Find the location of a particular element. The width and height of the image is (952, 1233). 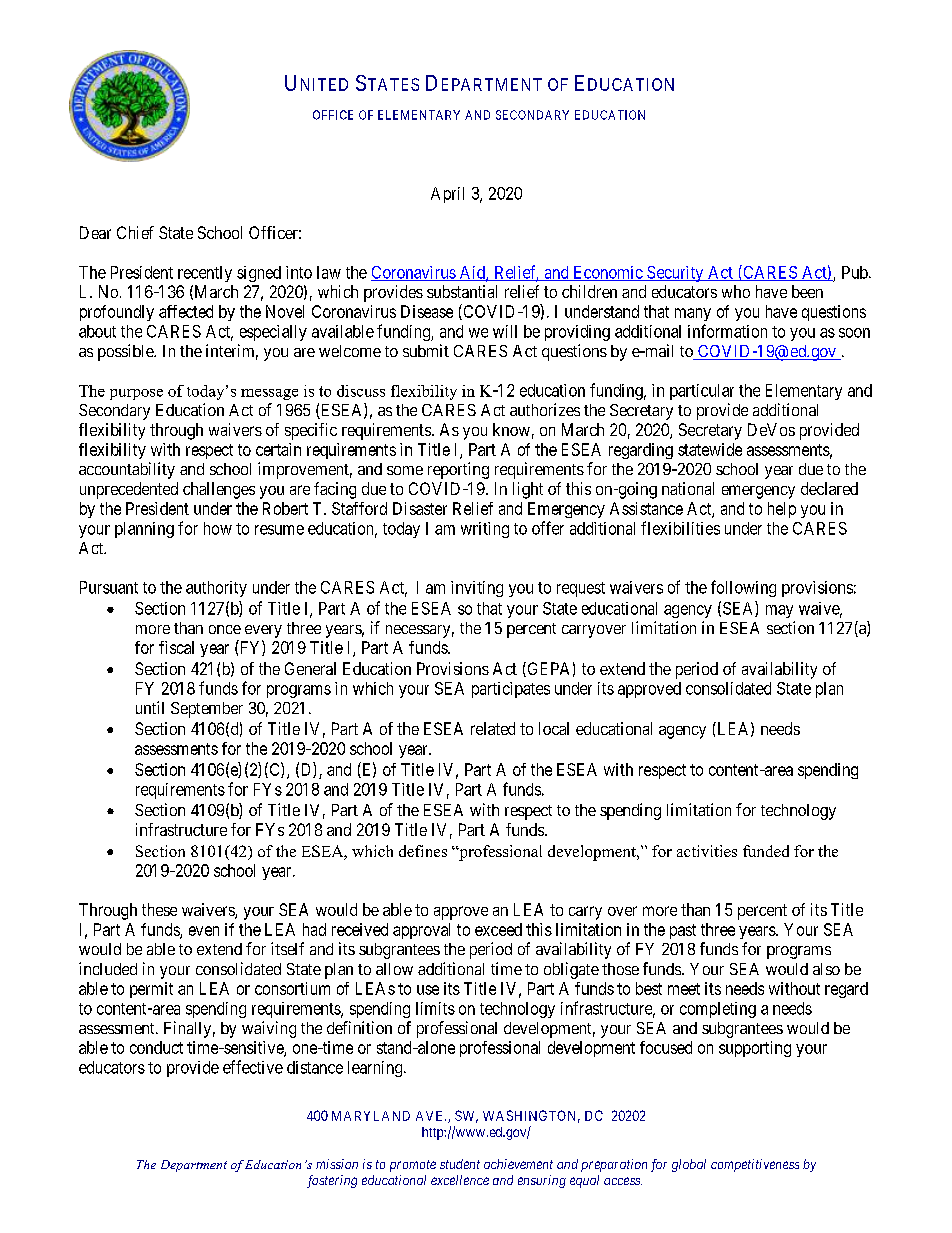

reporting is located at coordinates (458, 470).
